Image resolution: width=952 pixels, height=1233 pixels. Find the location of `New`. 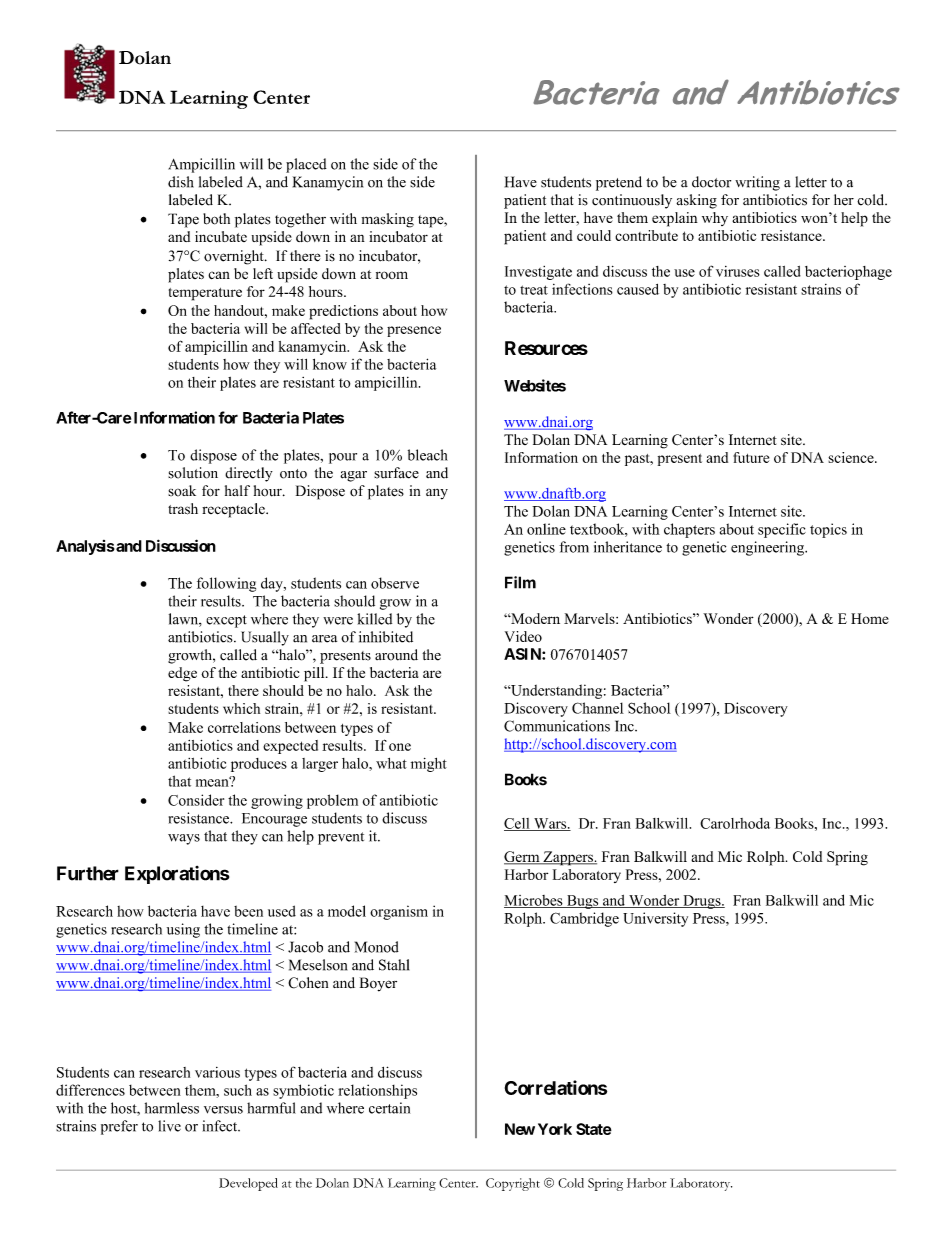

New is located at coordinates (520, 1129).
